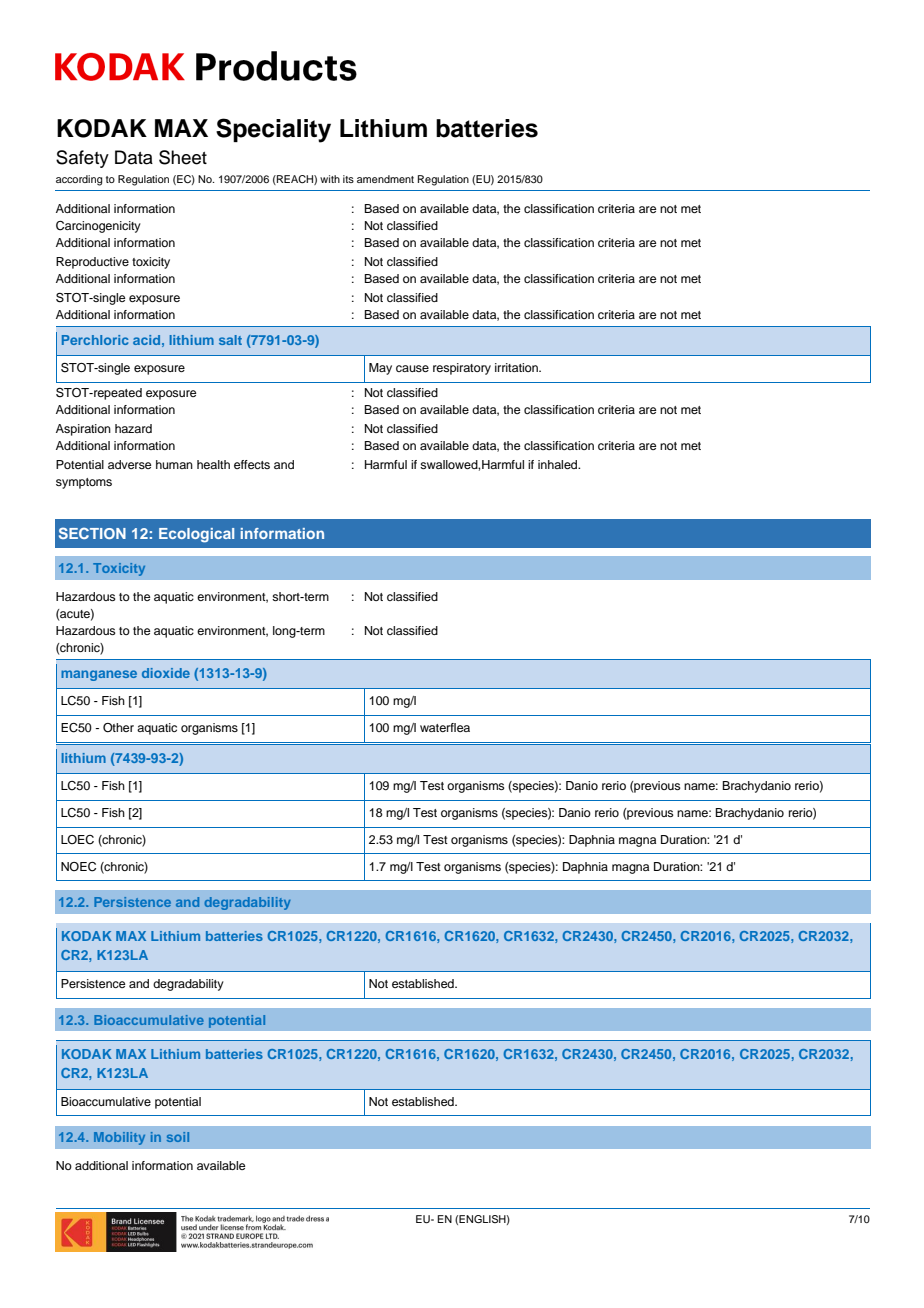  I want to click on May, so click(380, 369).
